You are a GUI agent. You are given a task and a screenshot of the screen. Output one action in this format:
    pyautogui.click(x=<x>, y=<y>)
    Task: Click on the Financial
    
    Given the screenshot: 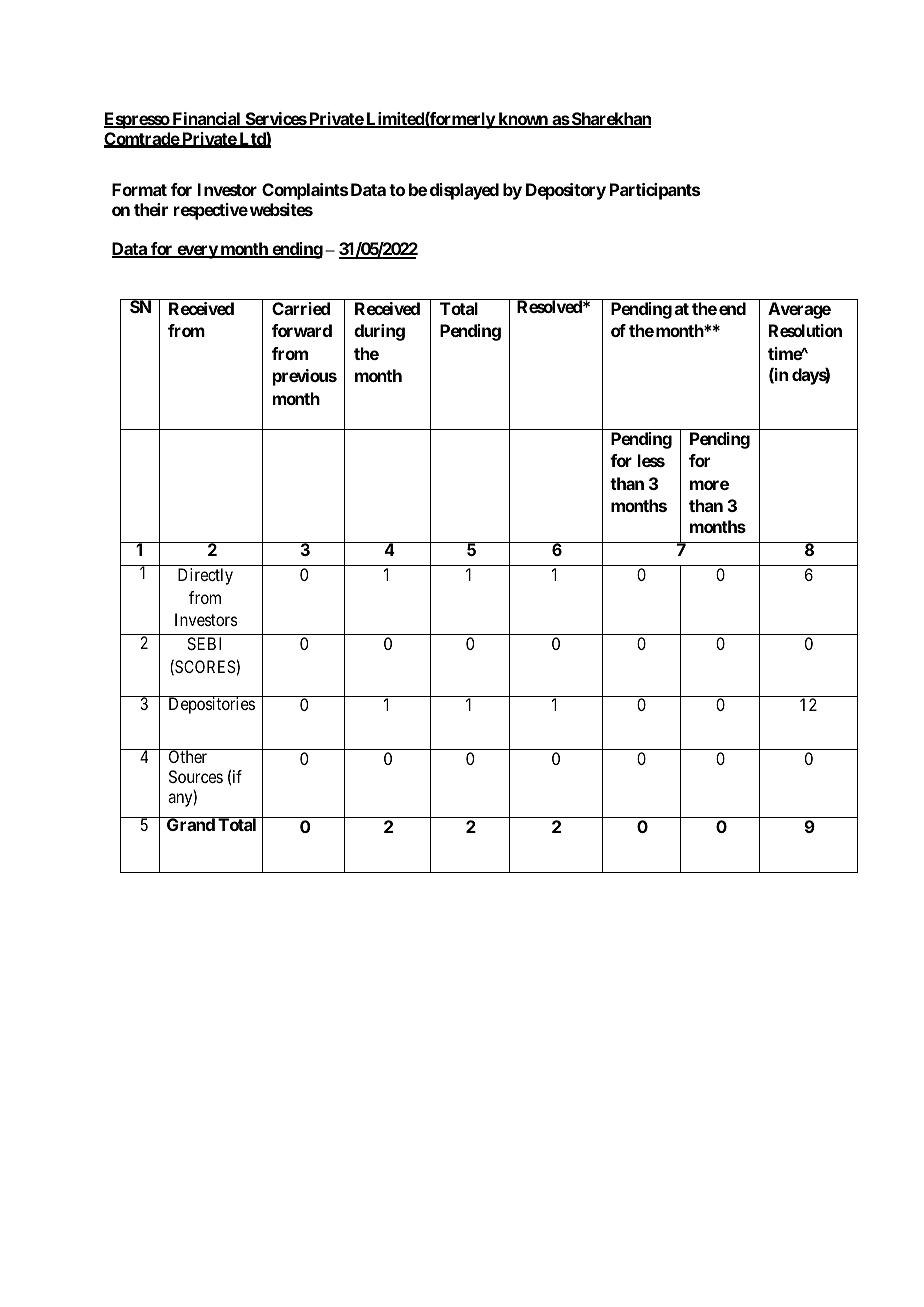 What is the action you would take?
    pyautogui.click(x=206, y=120)
